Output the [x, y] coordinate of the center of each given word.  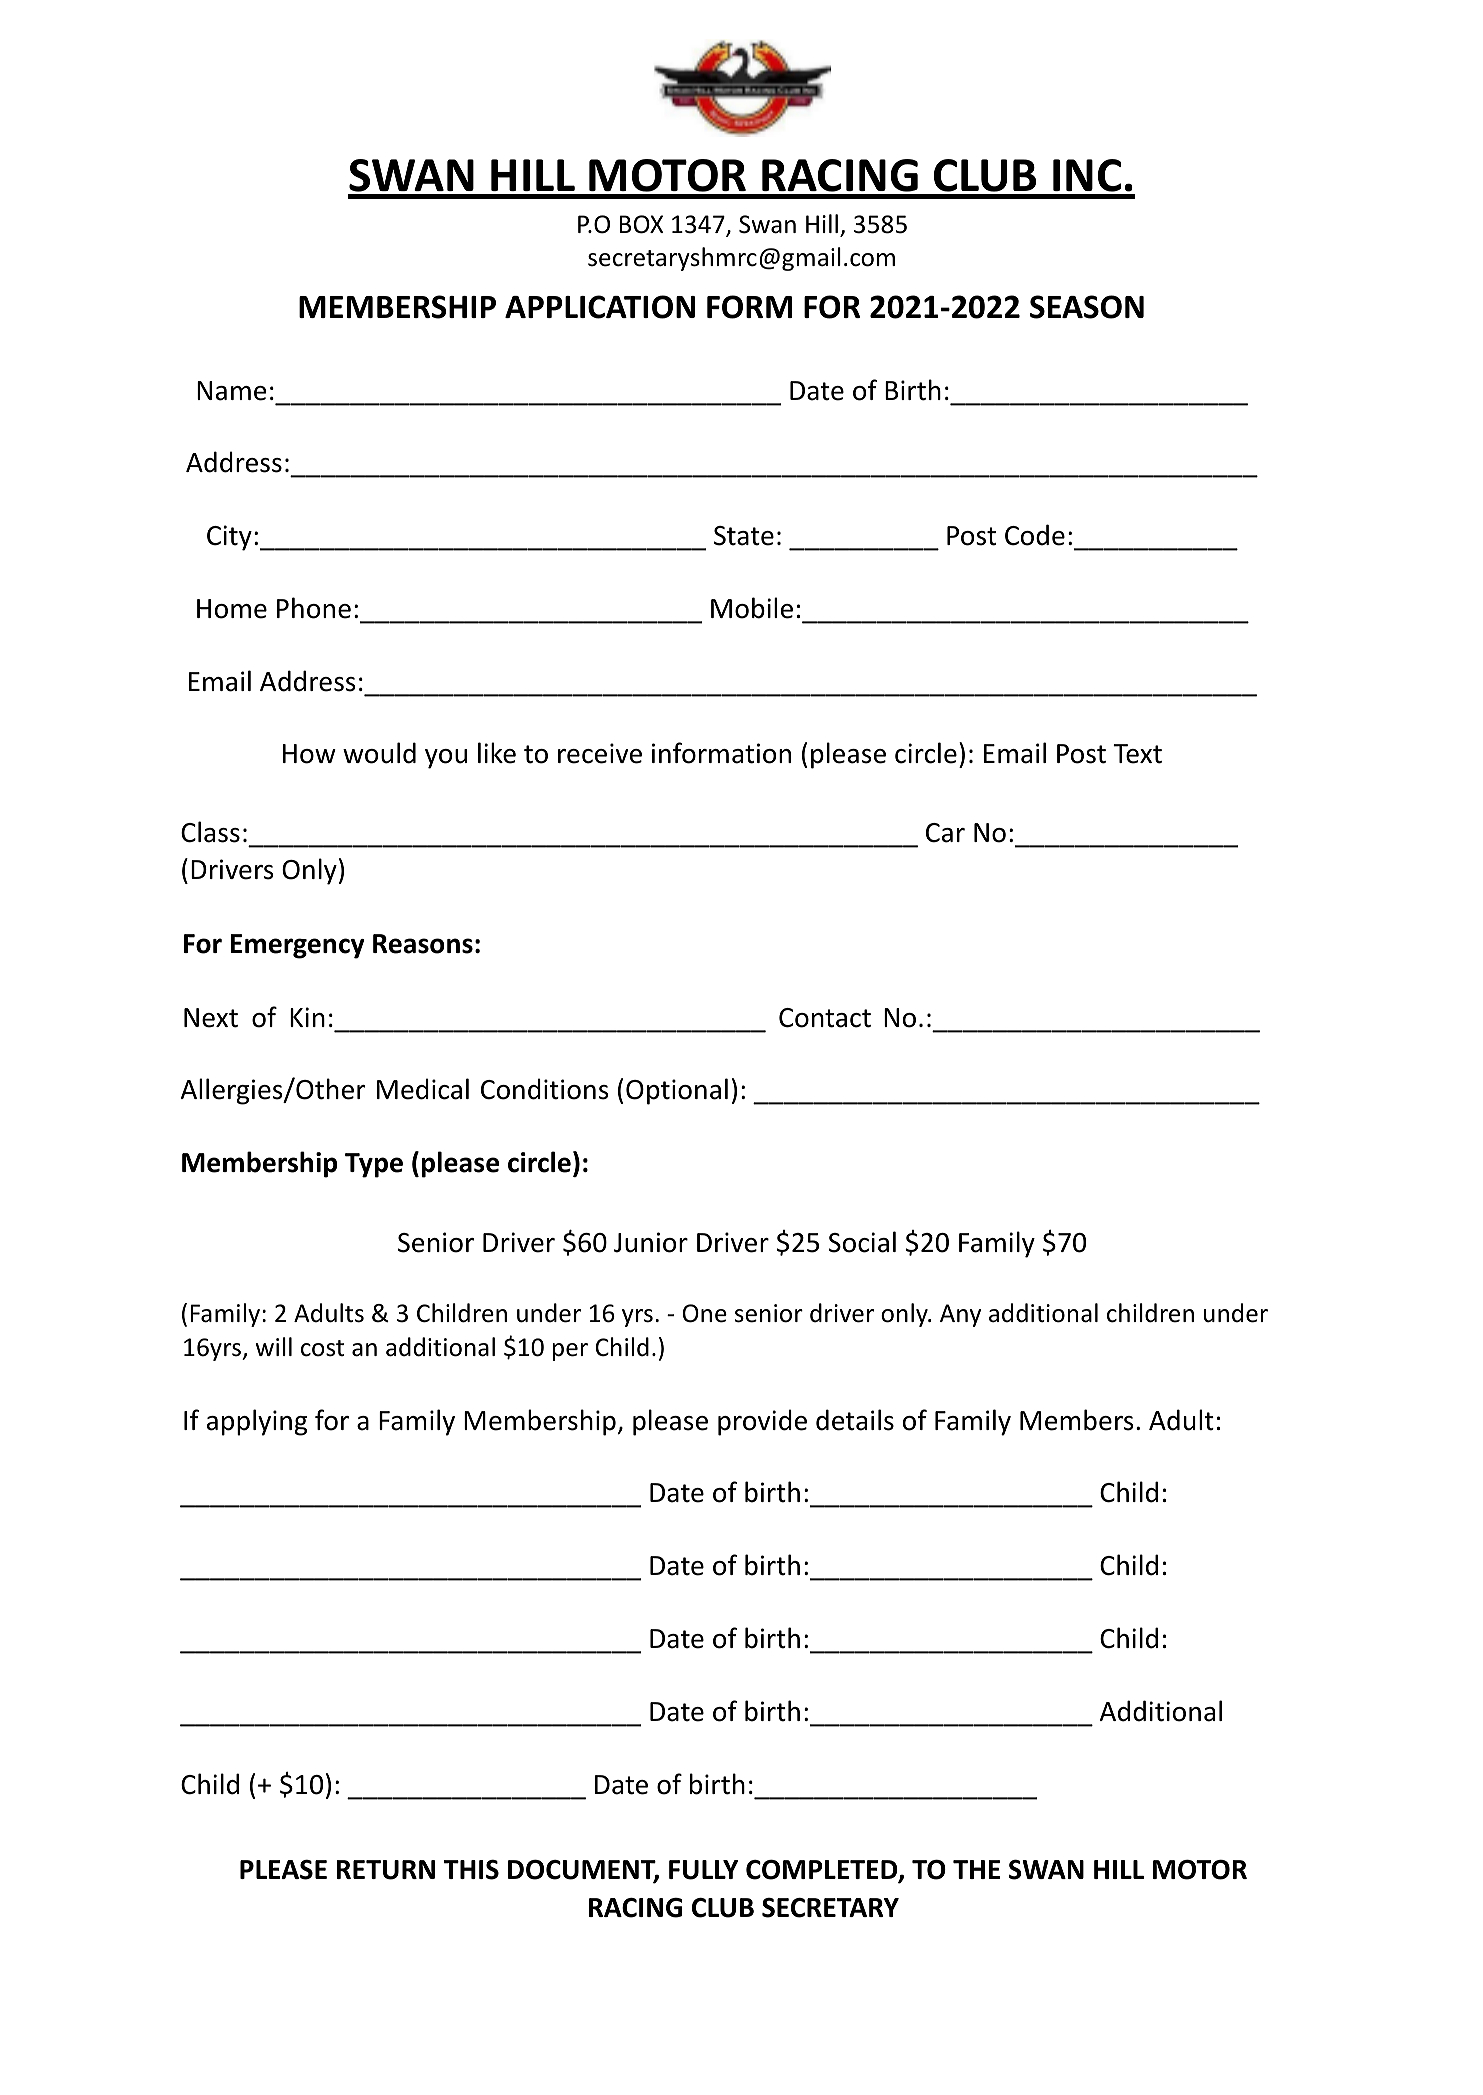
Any [960, 1315]
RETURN [385, 1870]
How [309, 754]
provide [762, 1422]
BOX [641, 224]
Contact [825, 1018]
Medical [423, 1089]
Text [1137, 754]
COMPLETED [823, 1870]
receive [600, 753]
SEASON [1087, 307]
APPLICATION [600, 307]
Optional [677, 1091]
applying [257, 1422]
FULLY [703, 1870]
